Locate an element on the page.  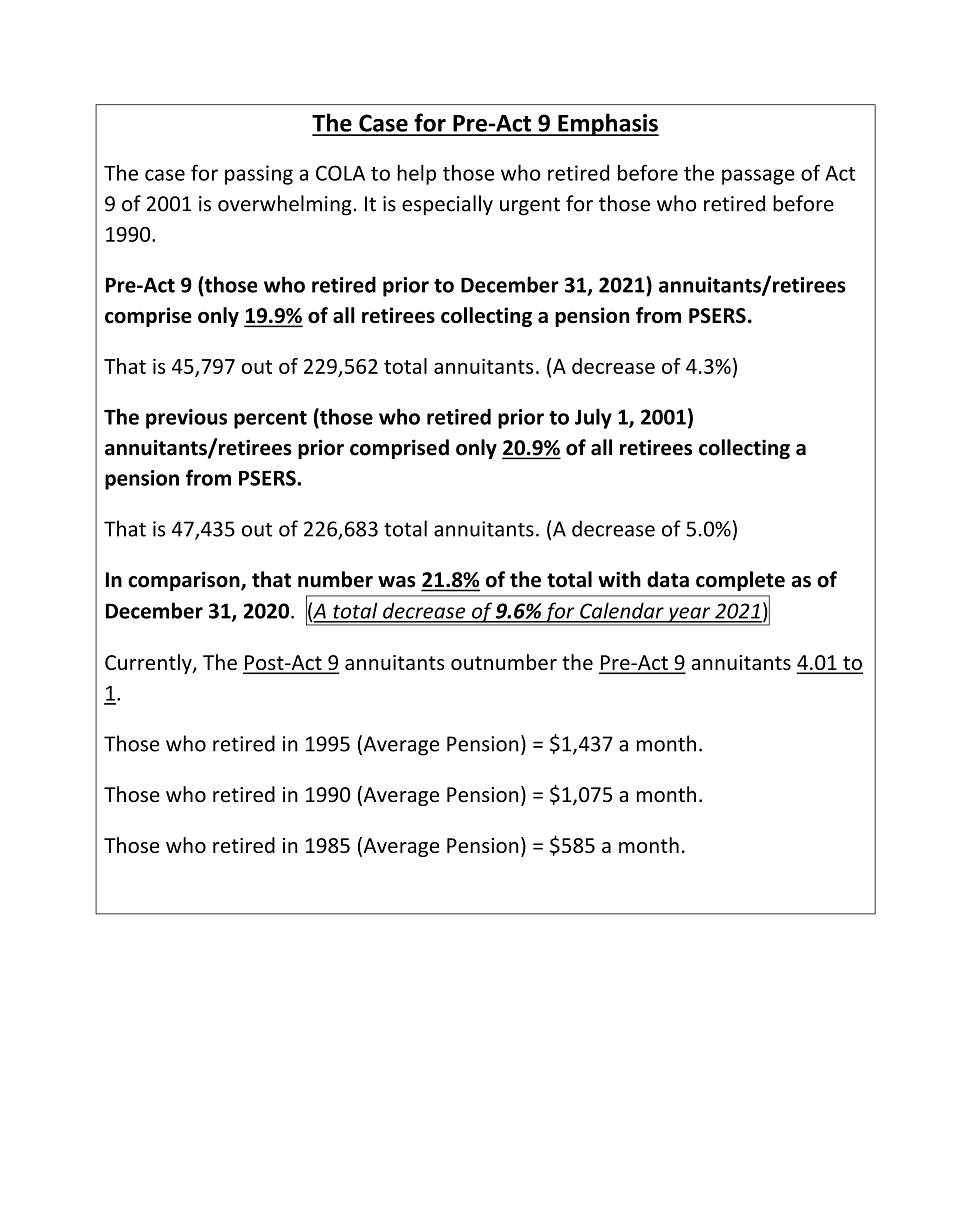
urgent is located at coordinates (530, 206).
